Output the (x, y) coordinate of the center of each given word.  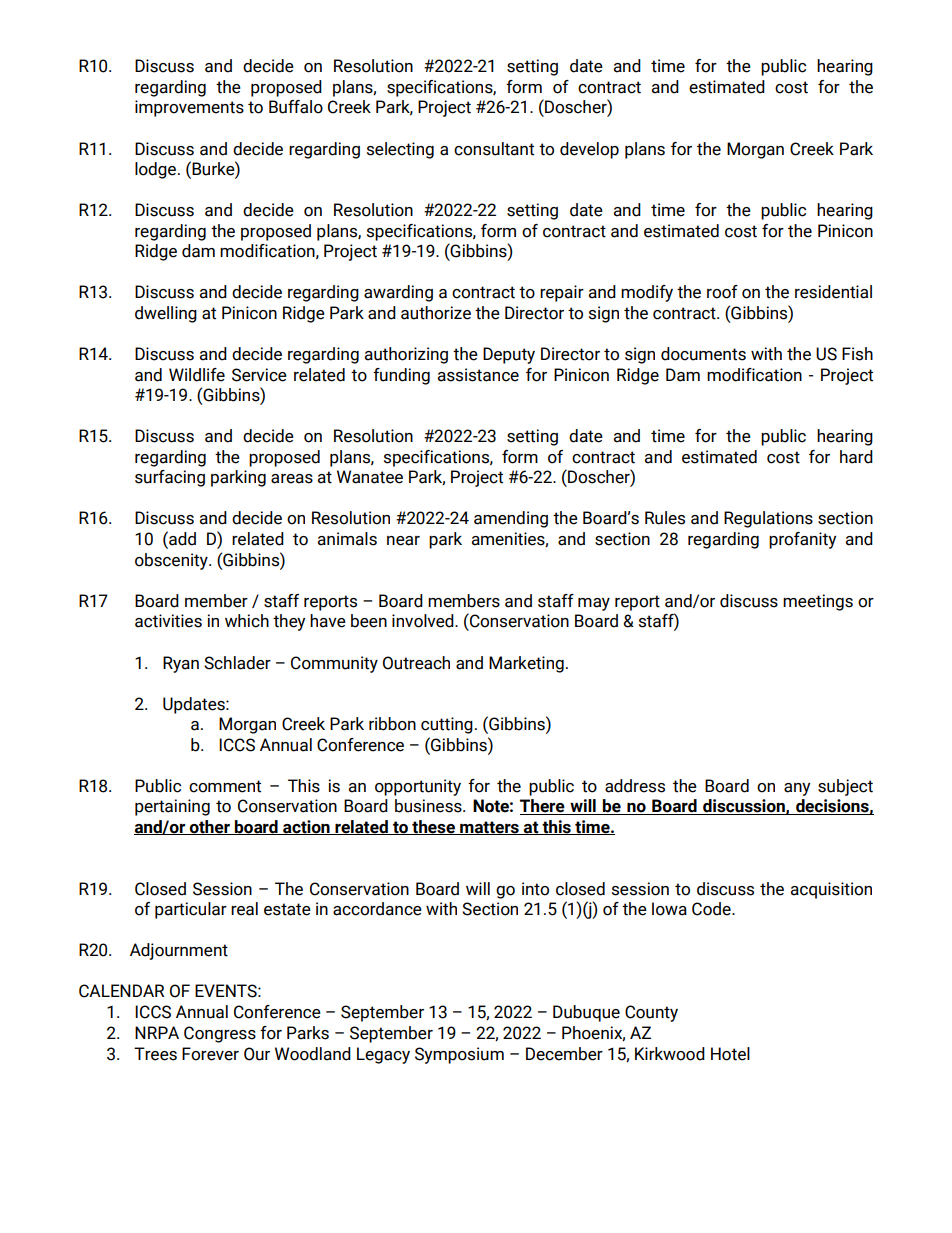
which (247, 621)
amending (511, 519)
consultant (494, 149)
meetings (818, 602)
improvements (189, 108)
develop (589, 150)
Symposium (459, 1055)
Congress (220, 1034)
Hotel (730, 1054)
